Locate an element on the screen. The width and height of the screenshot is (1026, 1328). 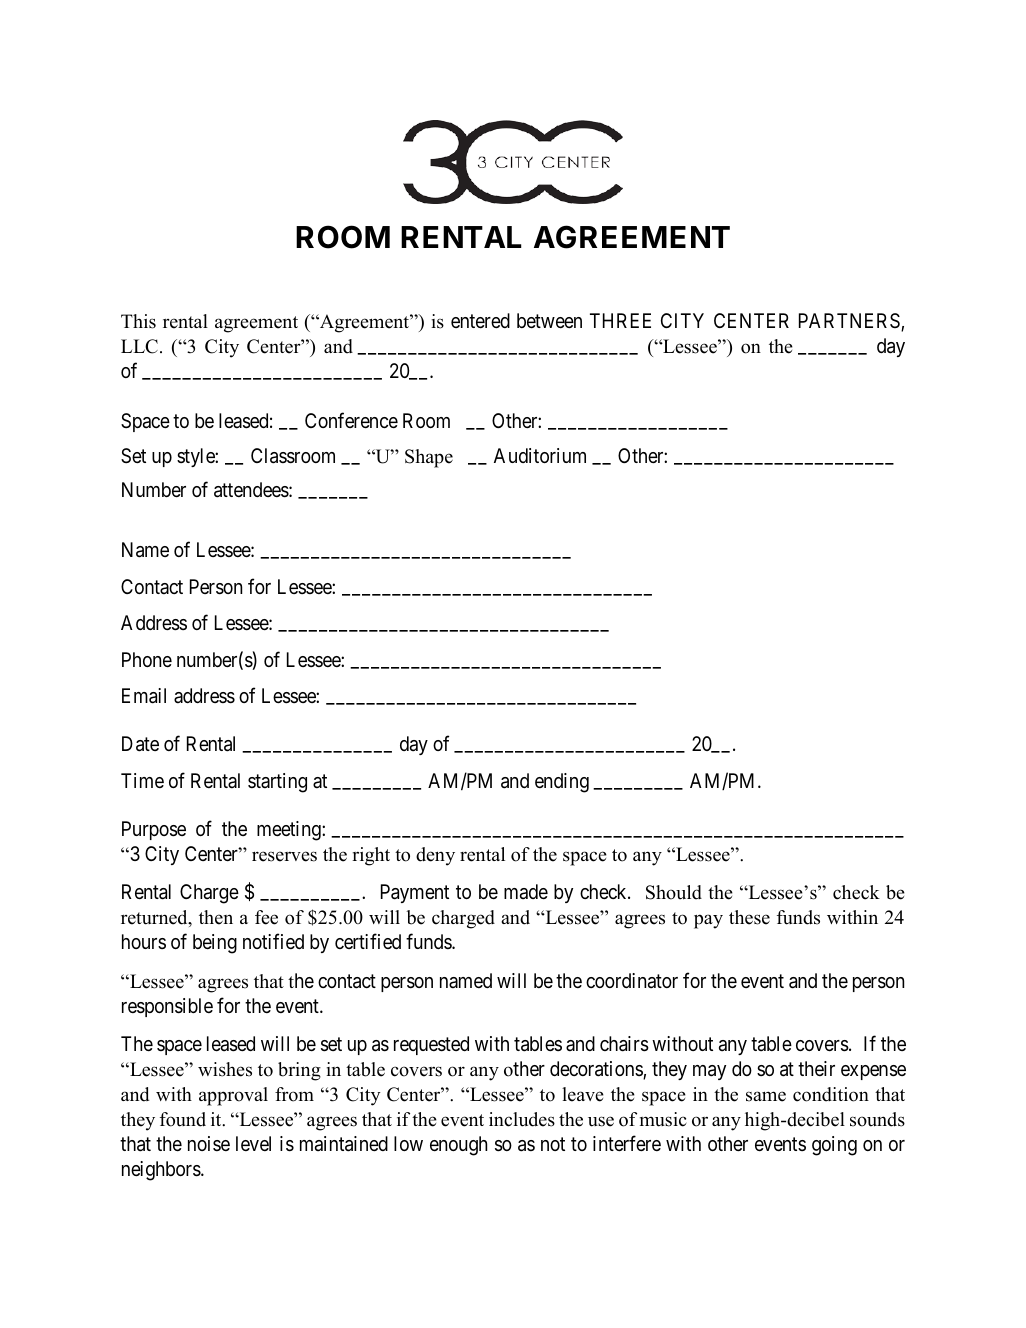
noise is located at coordinates (209, 1143).
